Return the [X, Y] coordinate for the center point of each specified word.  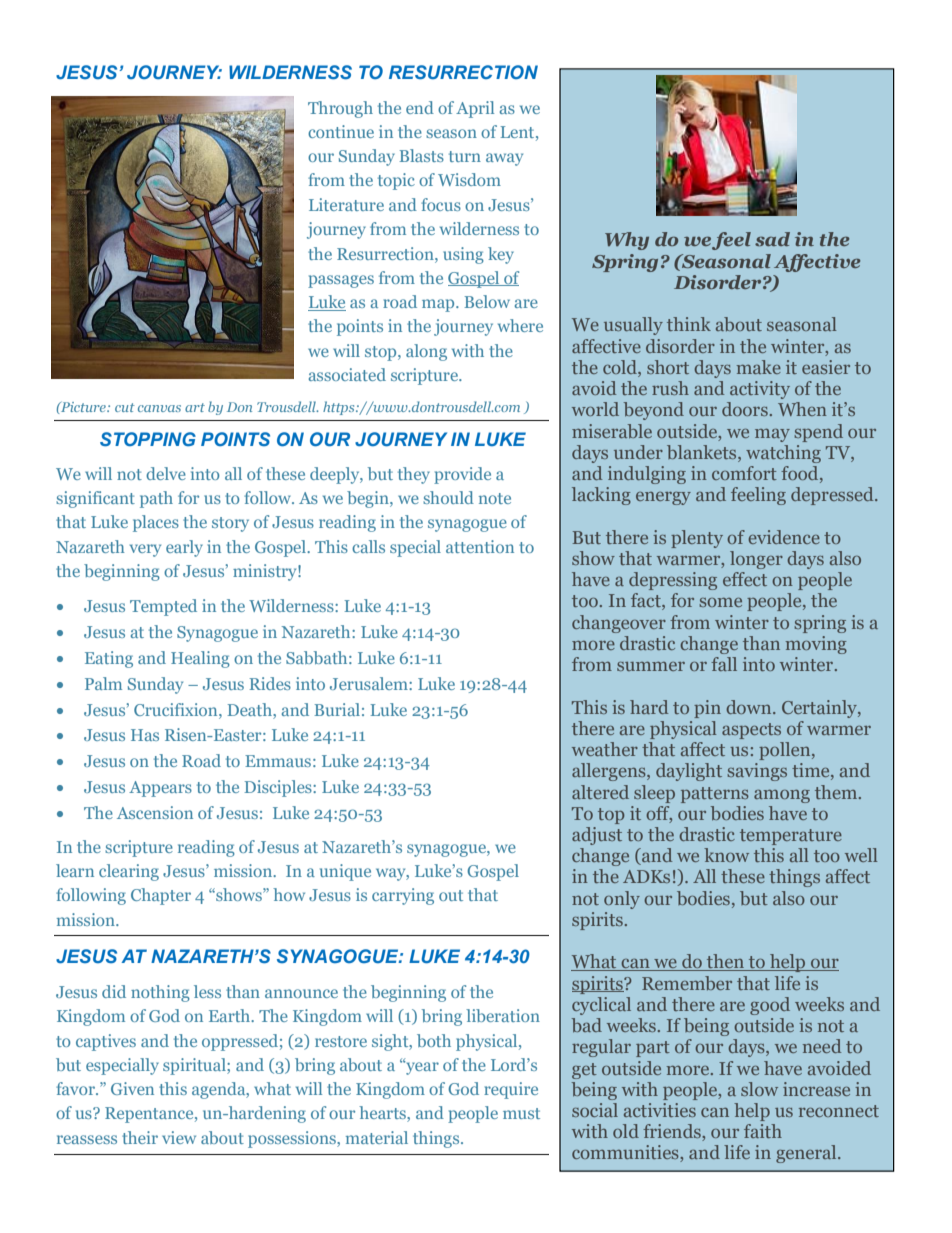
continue [341, 131]
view [179, 1137]
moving [816, 645]
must [521, 1113]
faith [763, 1131]
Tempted [163, 607]
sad [772, 239]
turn [465, 156]
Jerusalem [370, 683]
